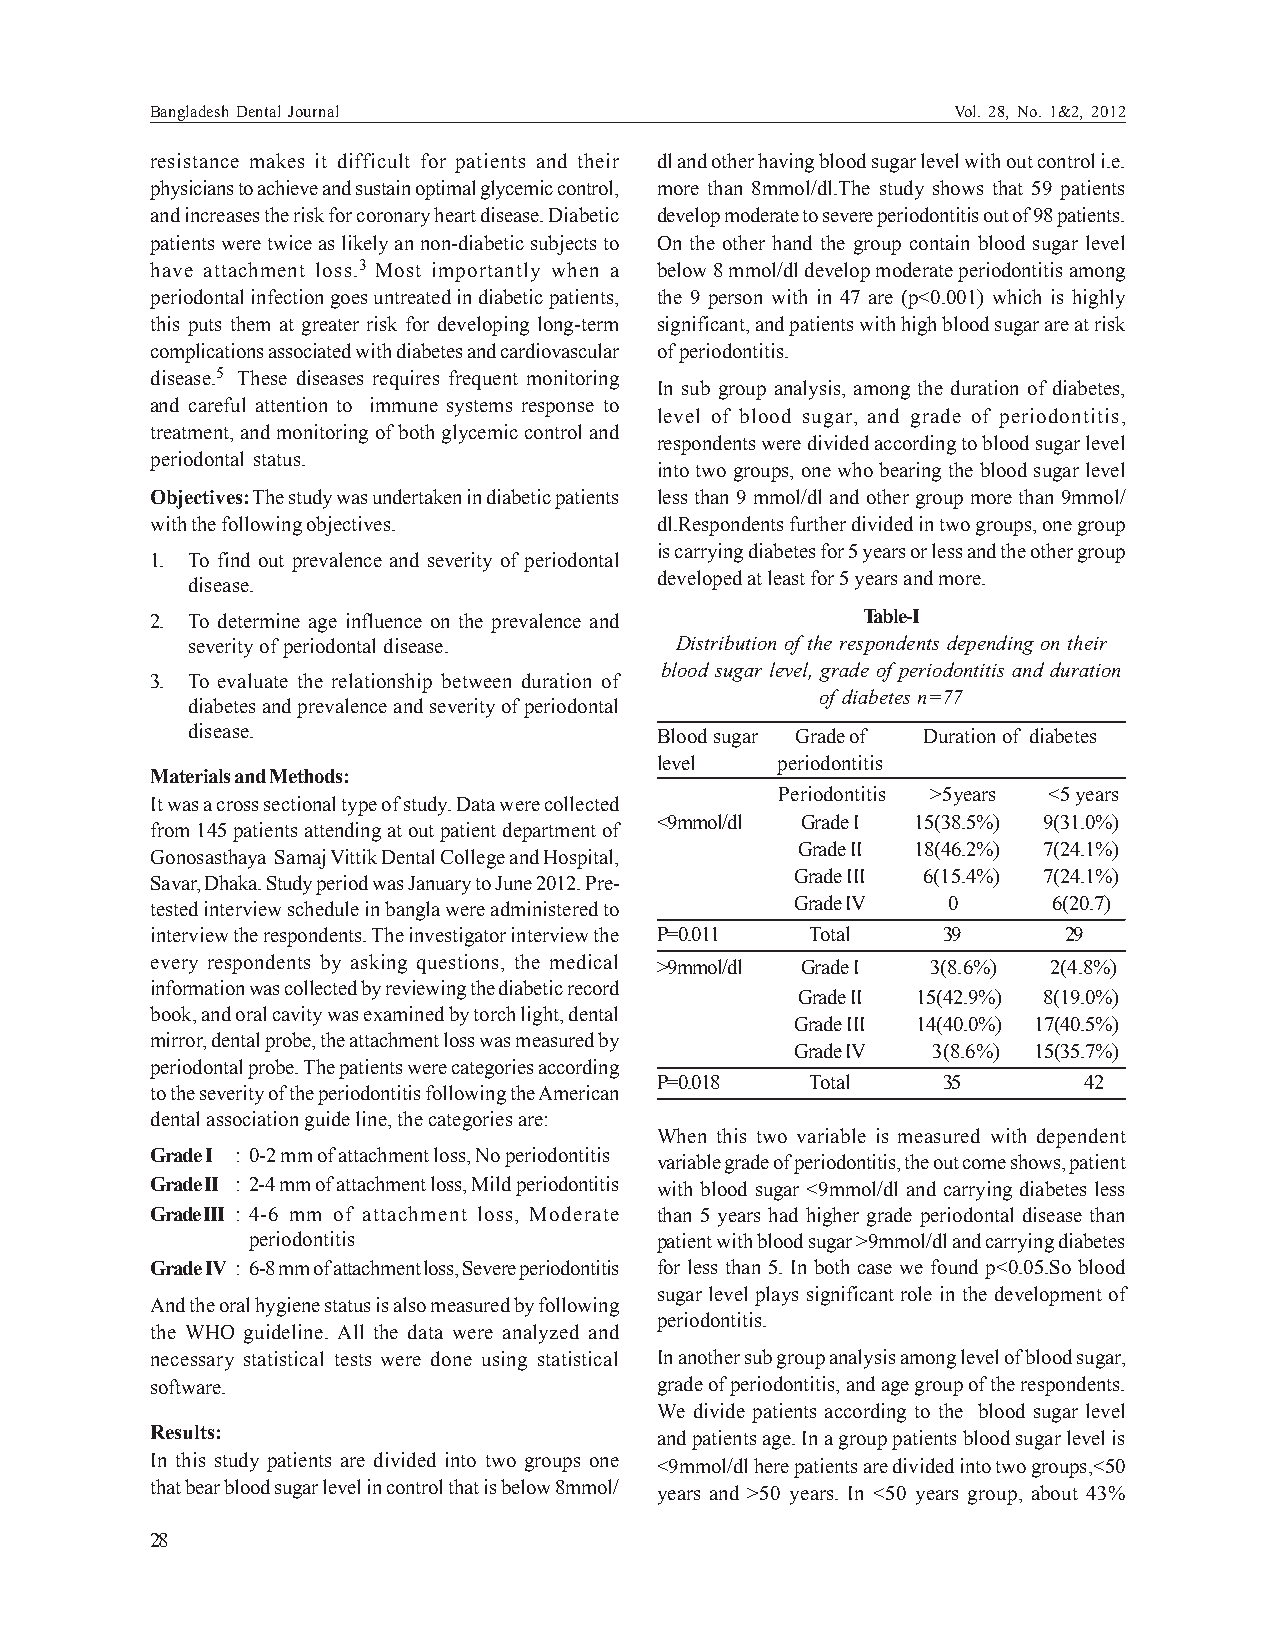 This page has height=1651, width=1276. Describe the element at coordinates (984, 1164) in the page. I see `come` at that location.
